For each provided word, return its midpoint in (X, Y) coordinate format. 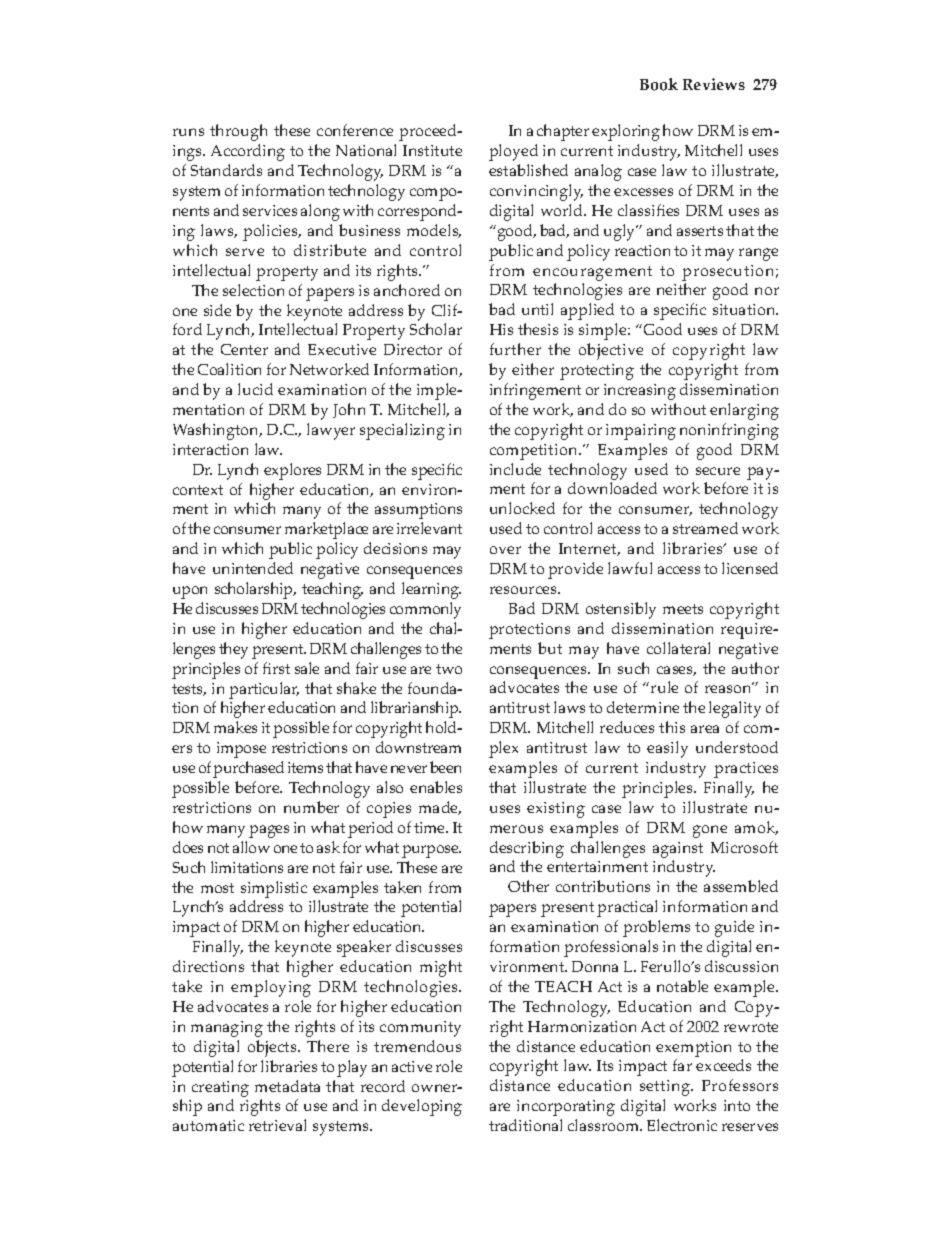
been (445, 767)
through (238, 132)
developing (422, 1107)
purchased (248, 769)
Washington (217, 431)
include (515, 469)
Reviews (714, 84)
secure (718, 471)
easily (667, 749)
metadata (287, 1086)
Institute (432, 150)
